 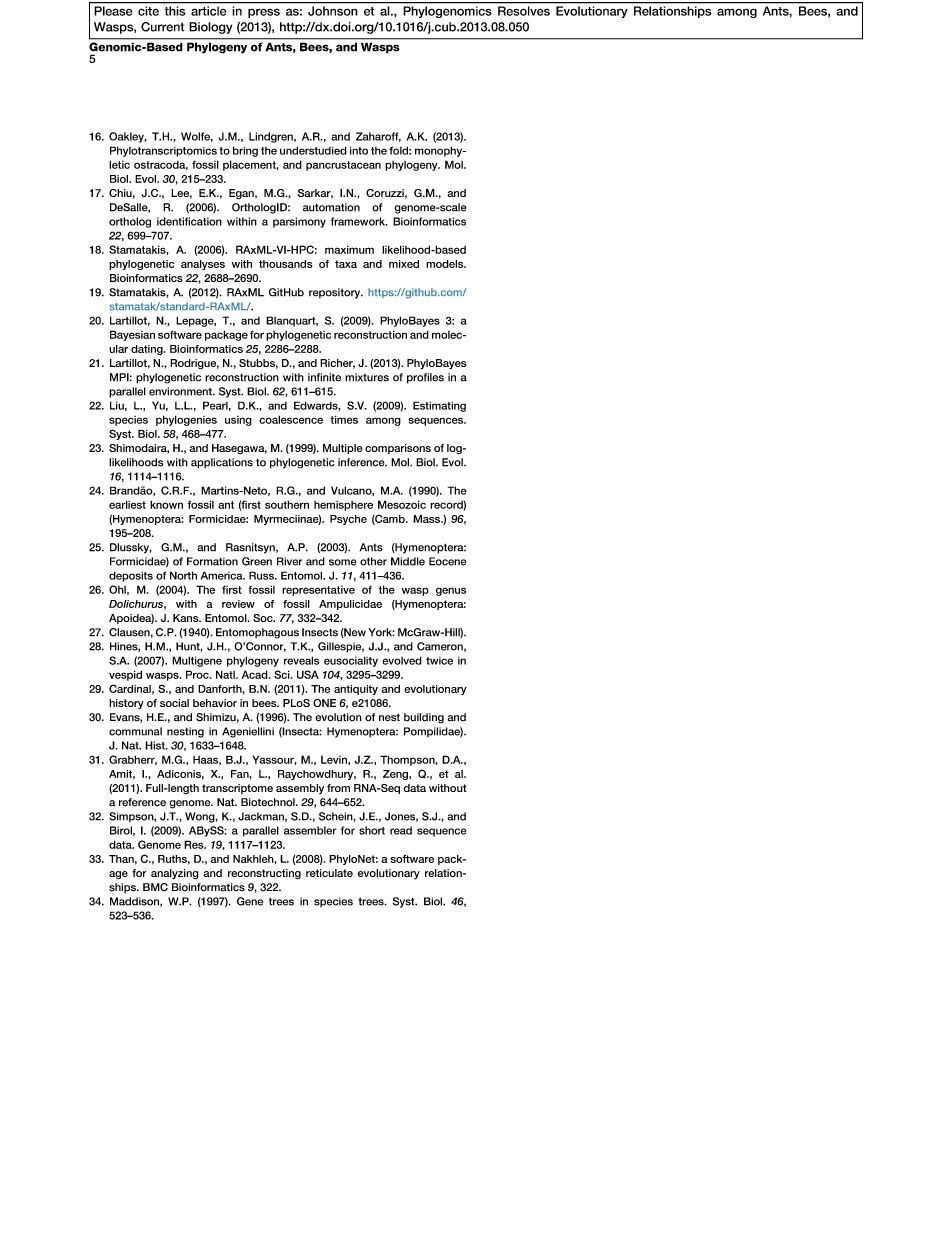 I want to click on Bayesian, so click(x=132, y=335).
